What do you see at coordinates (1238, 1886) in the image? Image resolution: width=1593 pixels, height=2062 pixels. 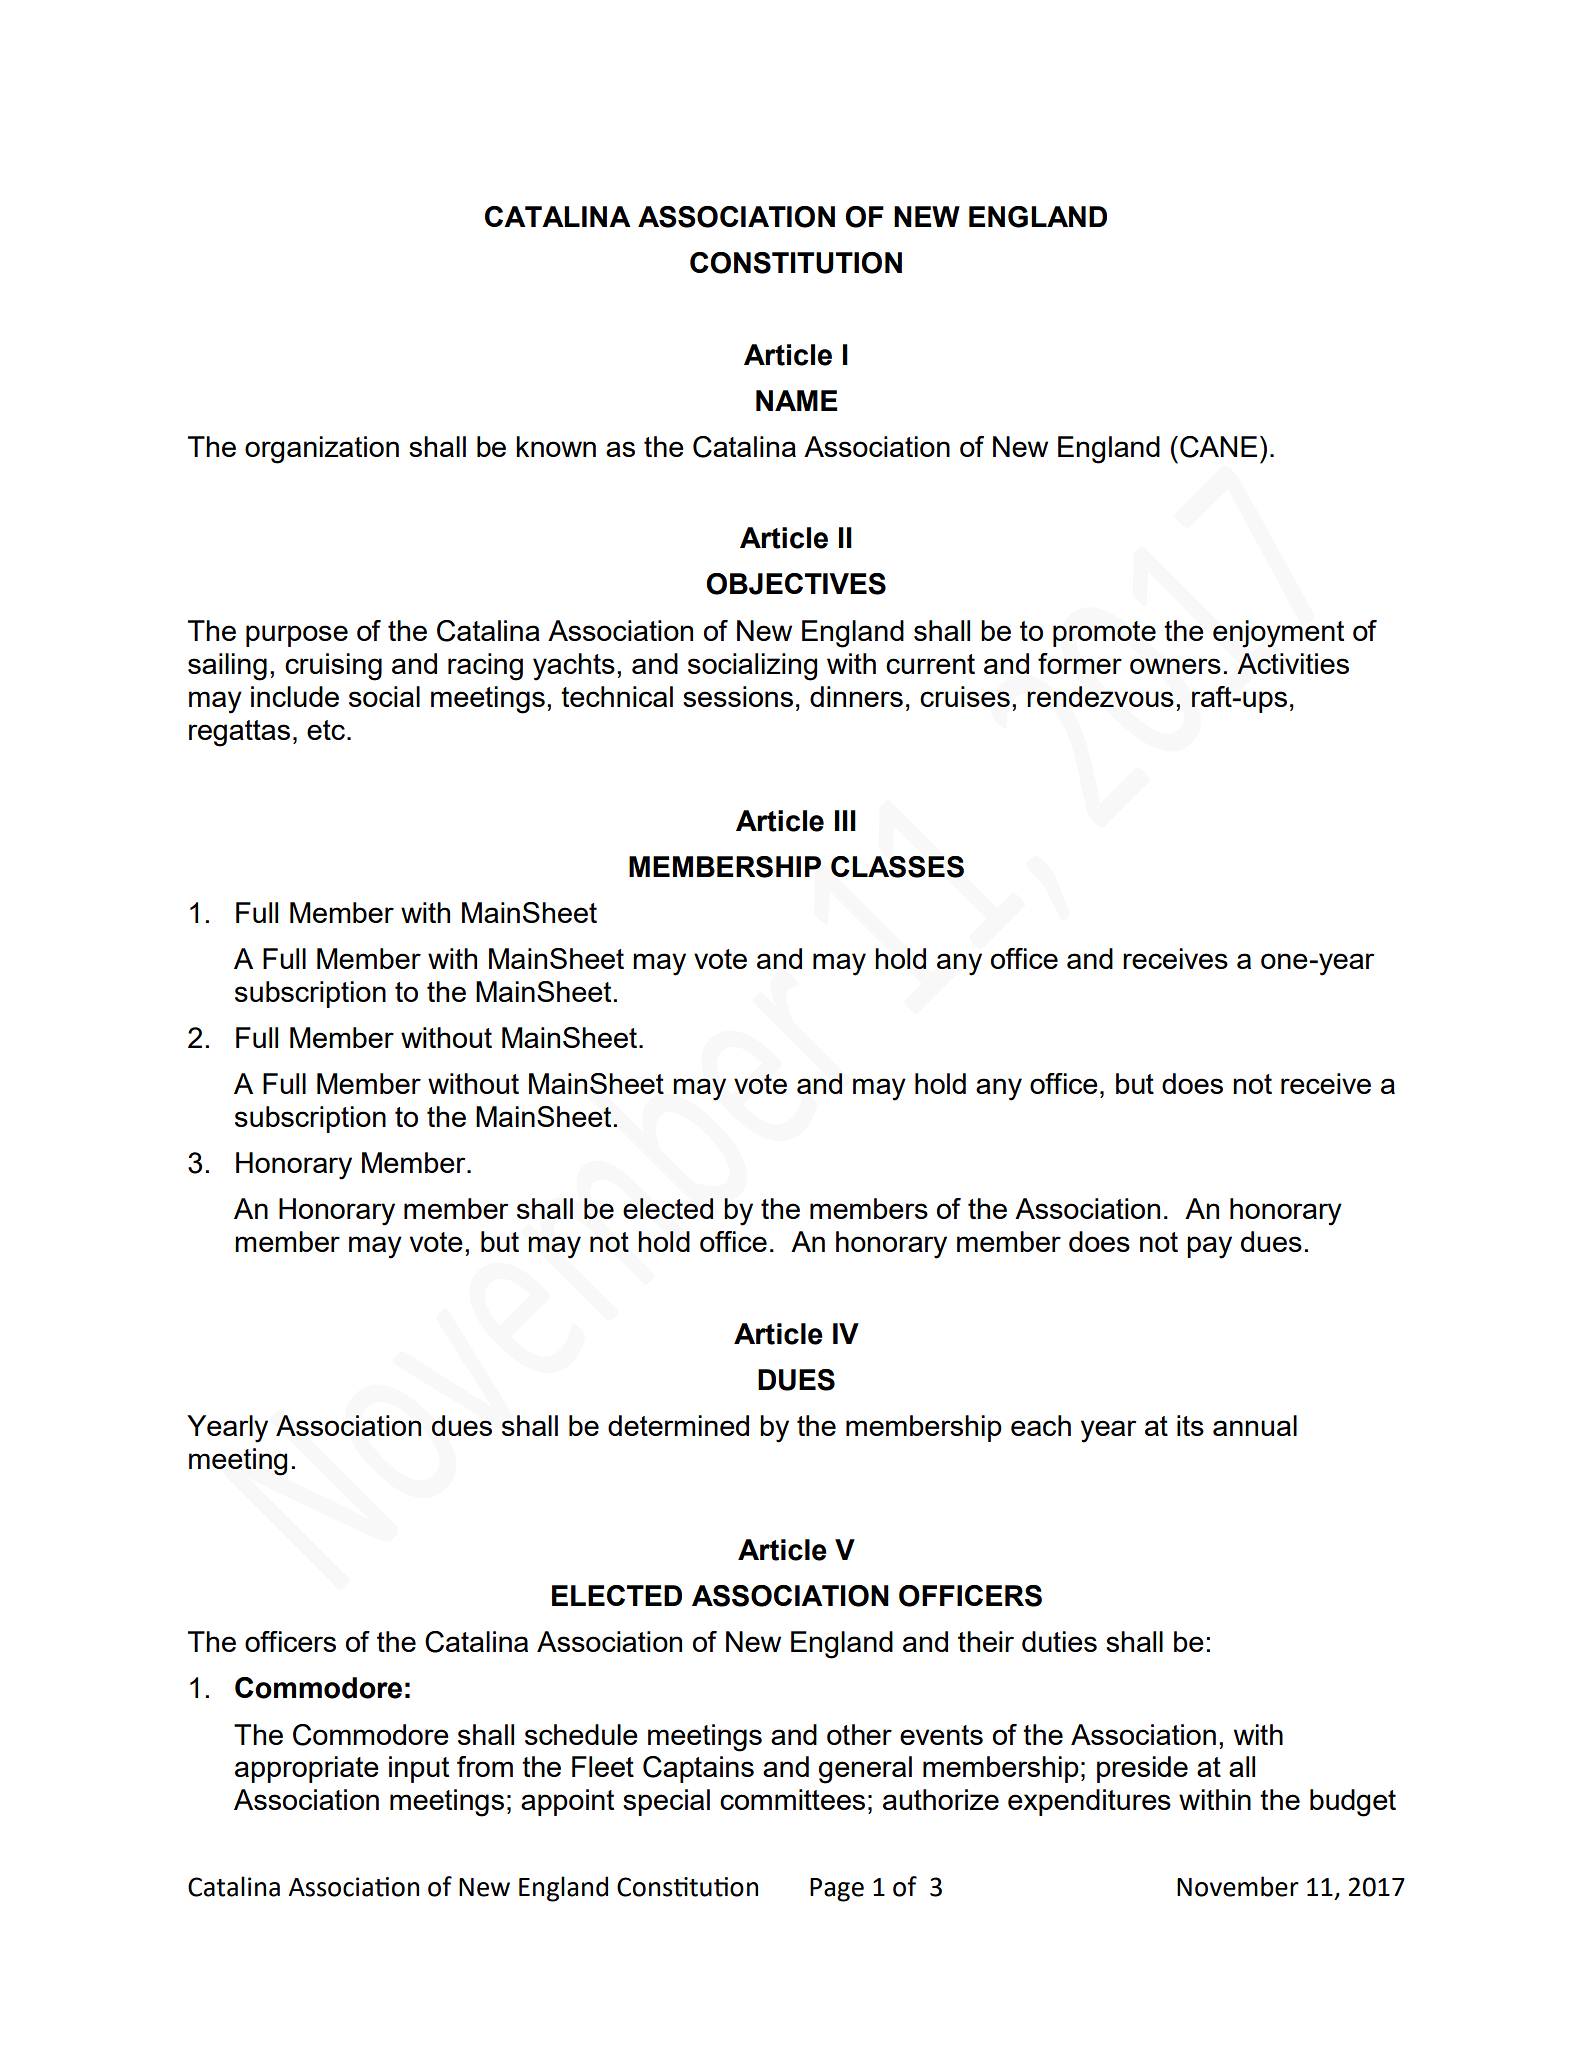 I see `November` at bounding box center [1238, 1886].
